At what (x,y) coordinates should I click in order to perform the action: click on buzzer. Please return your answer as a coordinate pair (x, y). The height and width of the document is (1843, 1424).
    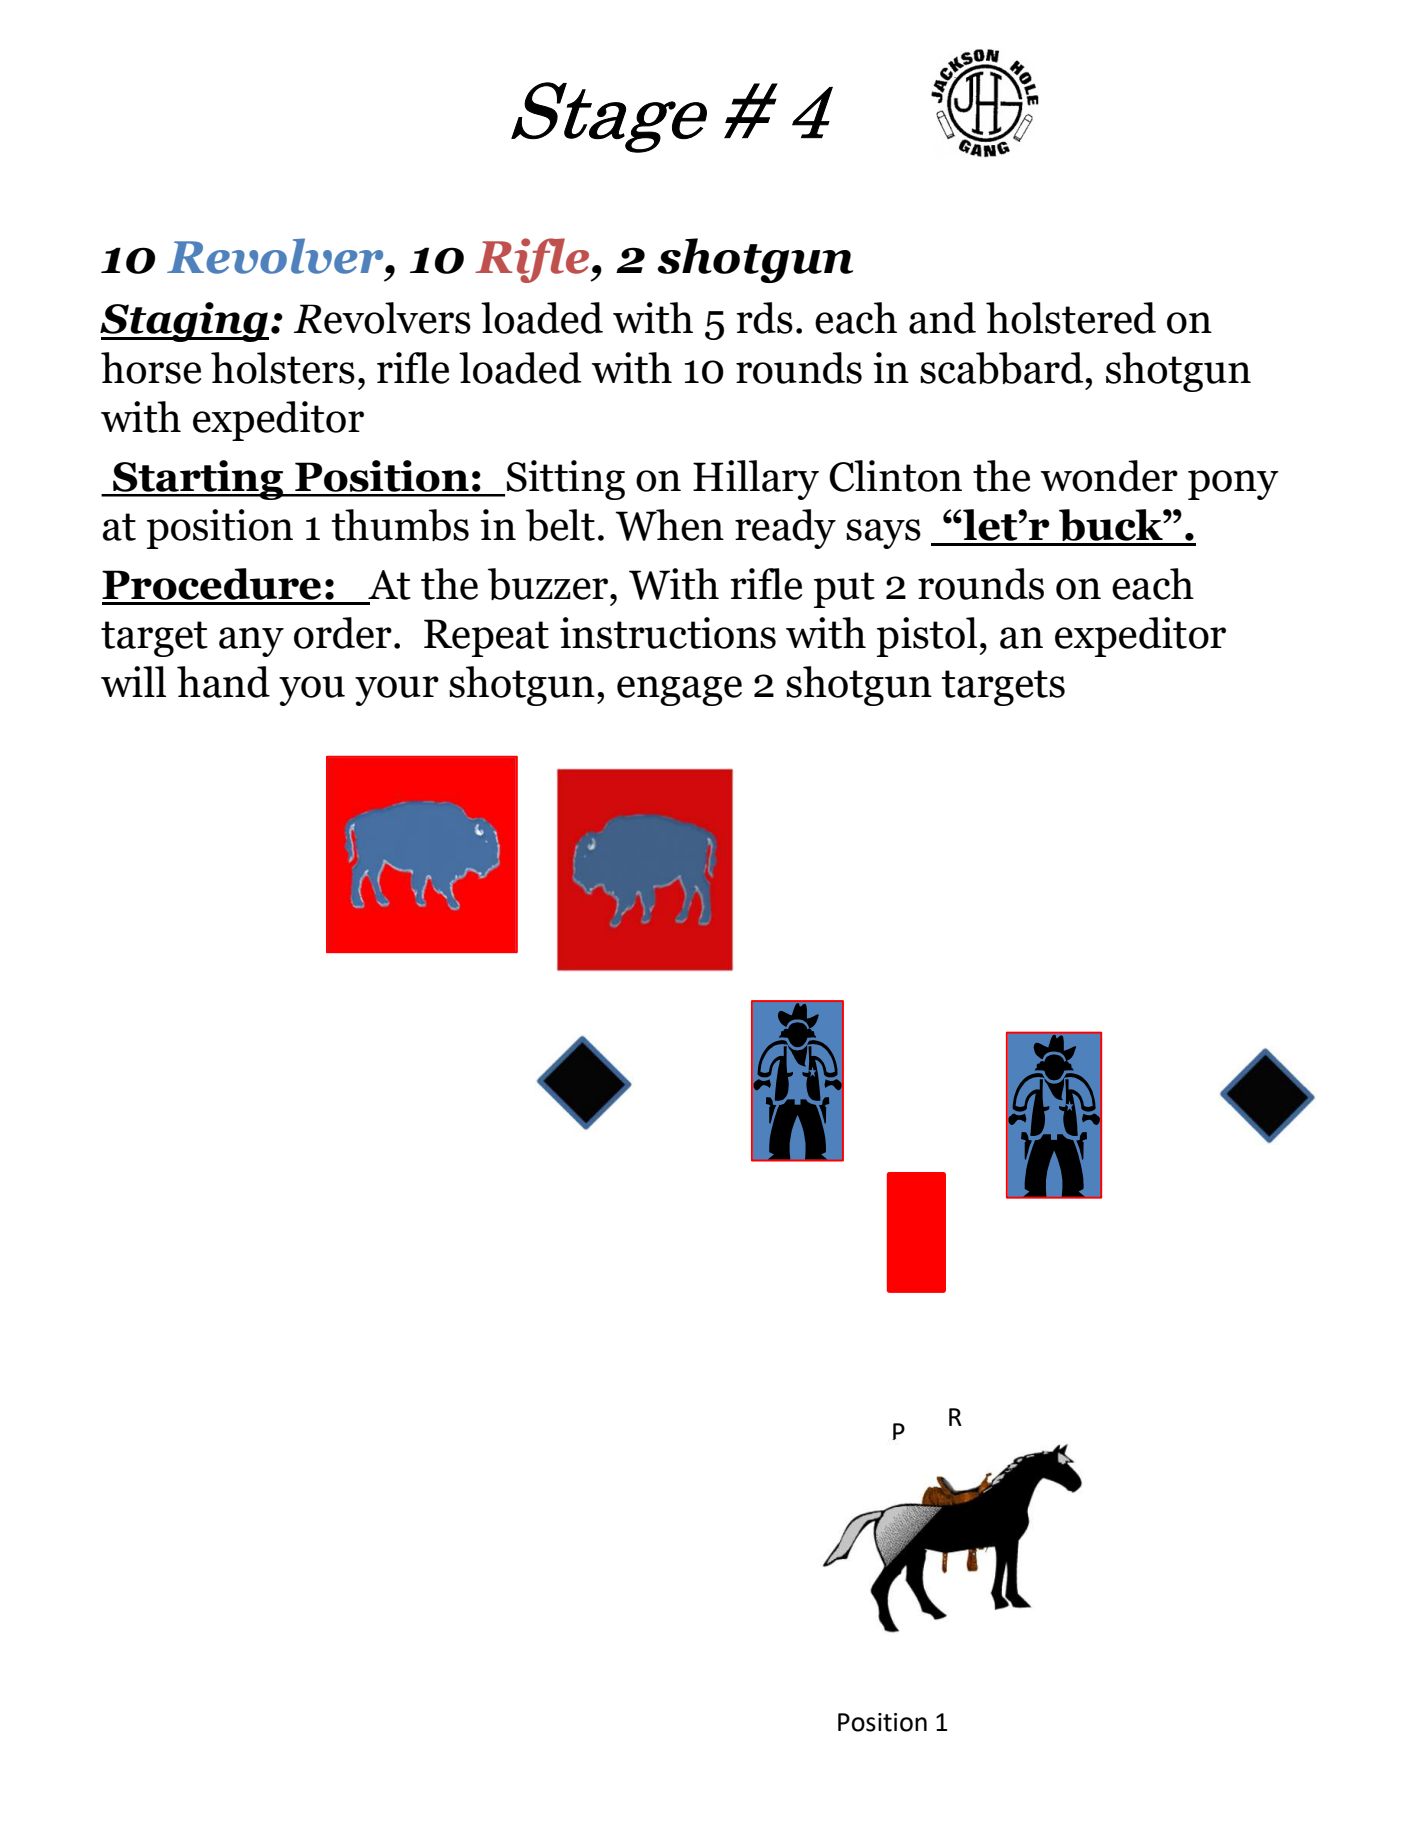
    Looking at the image, I should click on (549, 584).
